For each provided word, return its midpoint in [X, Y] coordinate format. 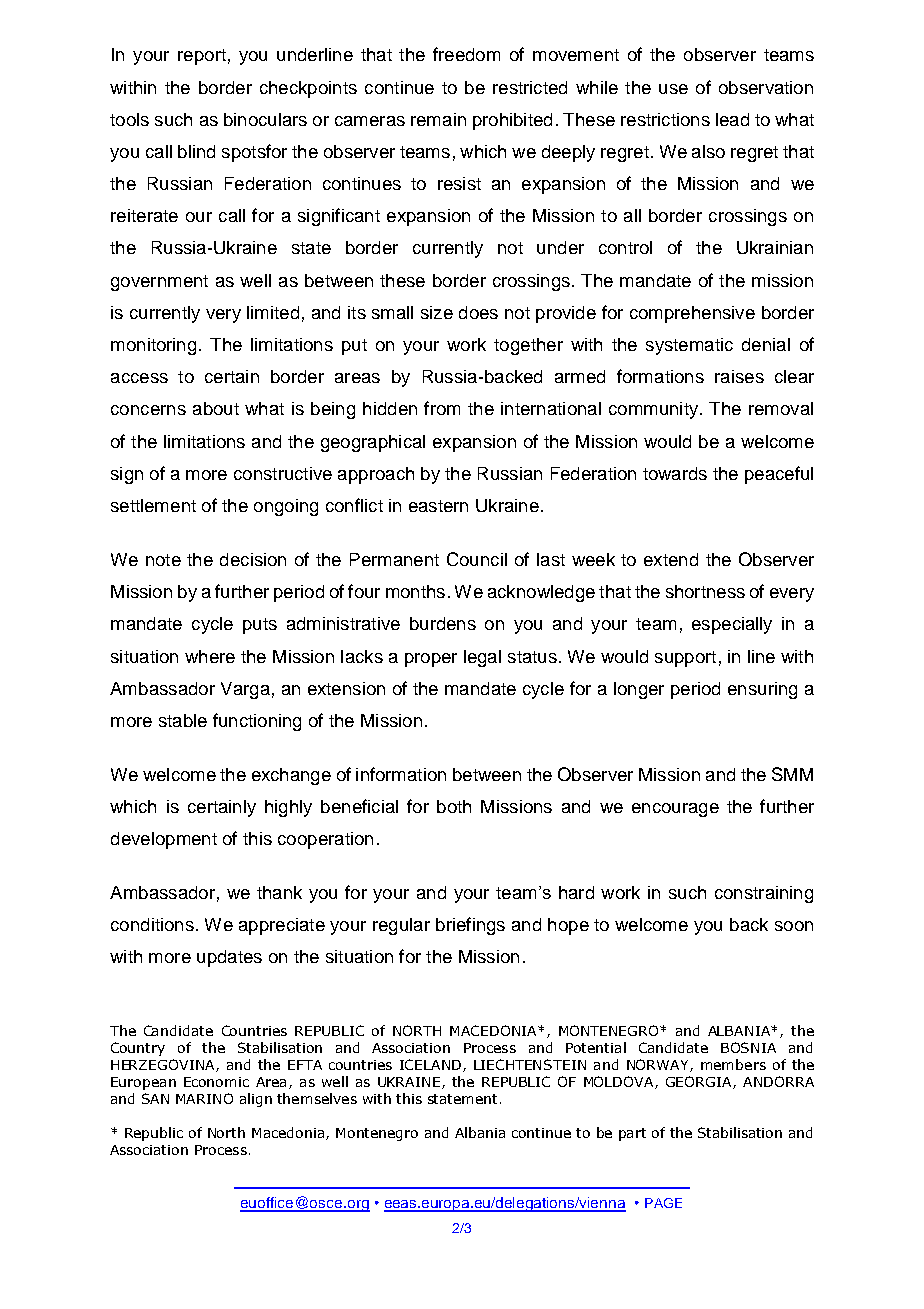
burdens [443, 623]
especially [732, 625]
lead [732, 119]
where [210, 656]
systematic [689, 346]
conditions [152, 924]
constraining [764, 894]
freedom [466, 54]
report [202, 57]
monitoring [153, 346]
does [478, 312]
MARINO [204, 1098]
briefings [470, 926]
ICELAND [430, 1064]
